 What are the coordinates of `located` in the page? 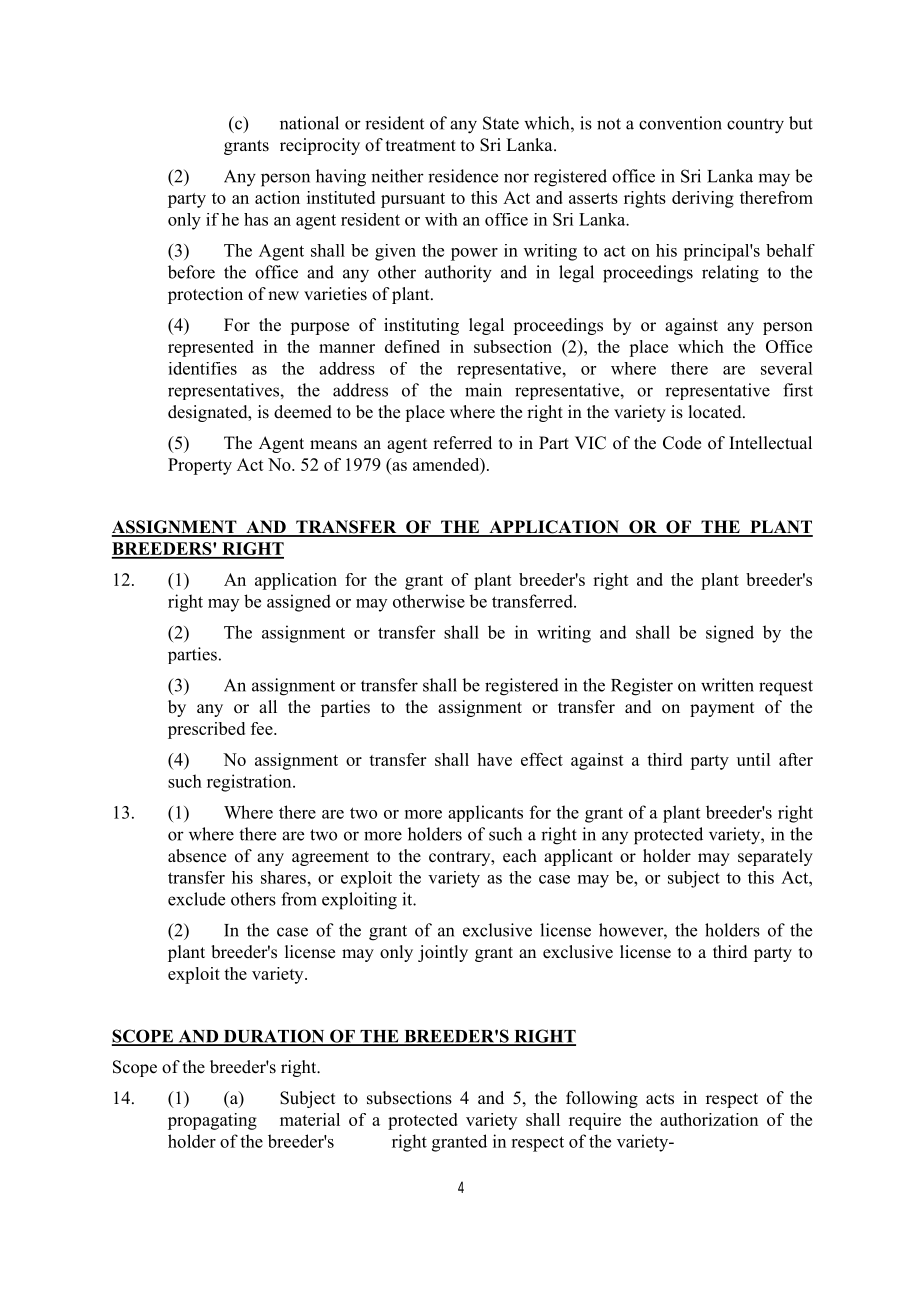 It's located at (716, 412).
